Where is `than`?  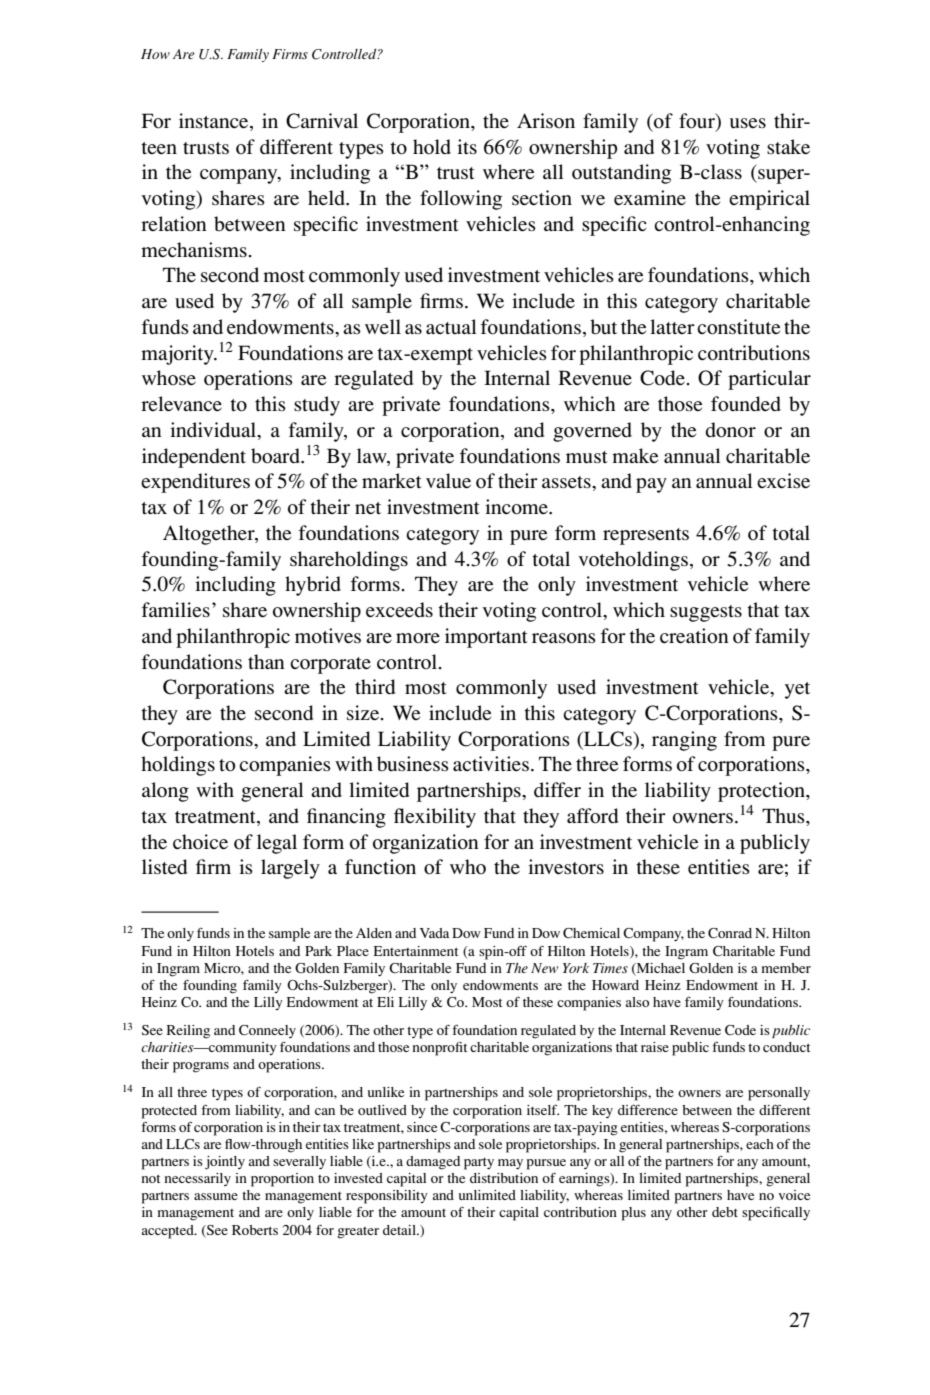 than is located at coordinates (266, 661).
